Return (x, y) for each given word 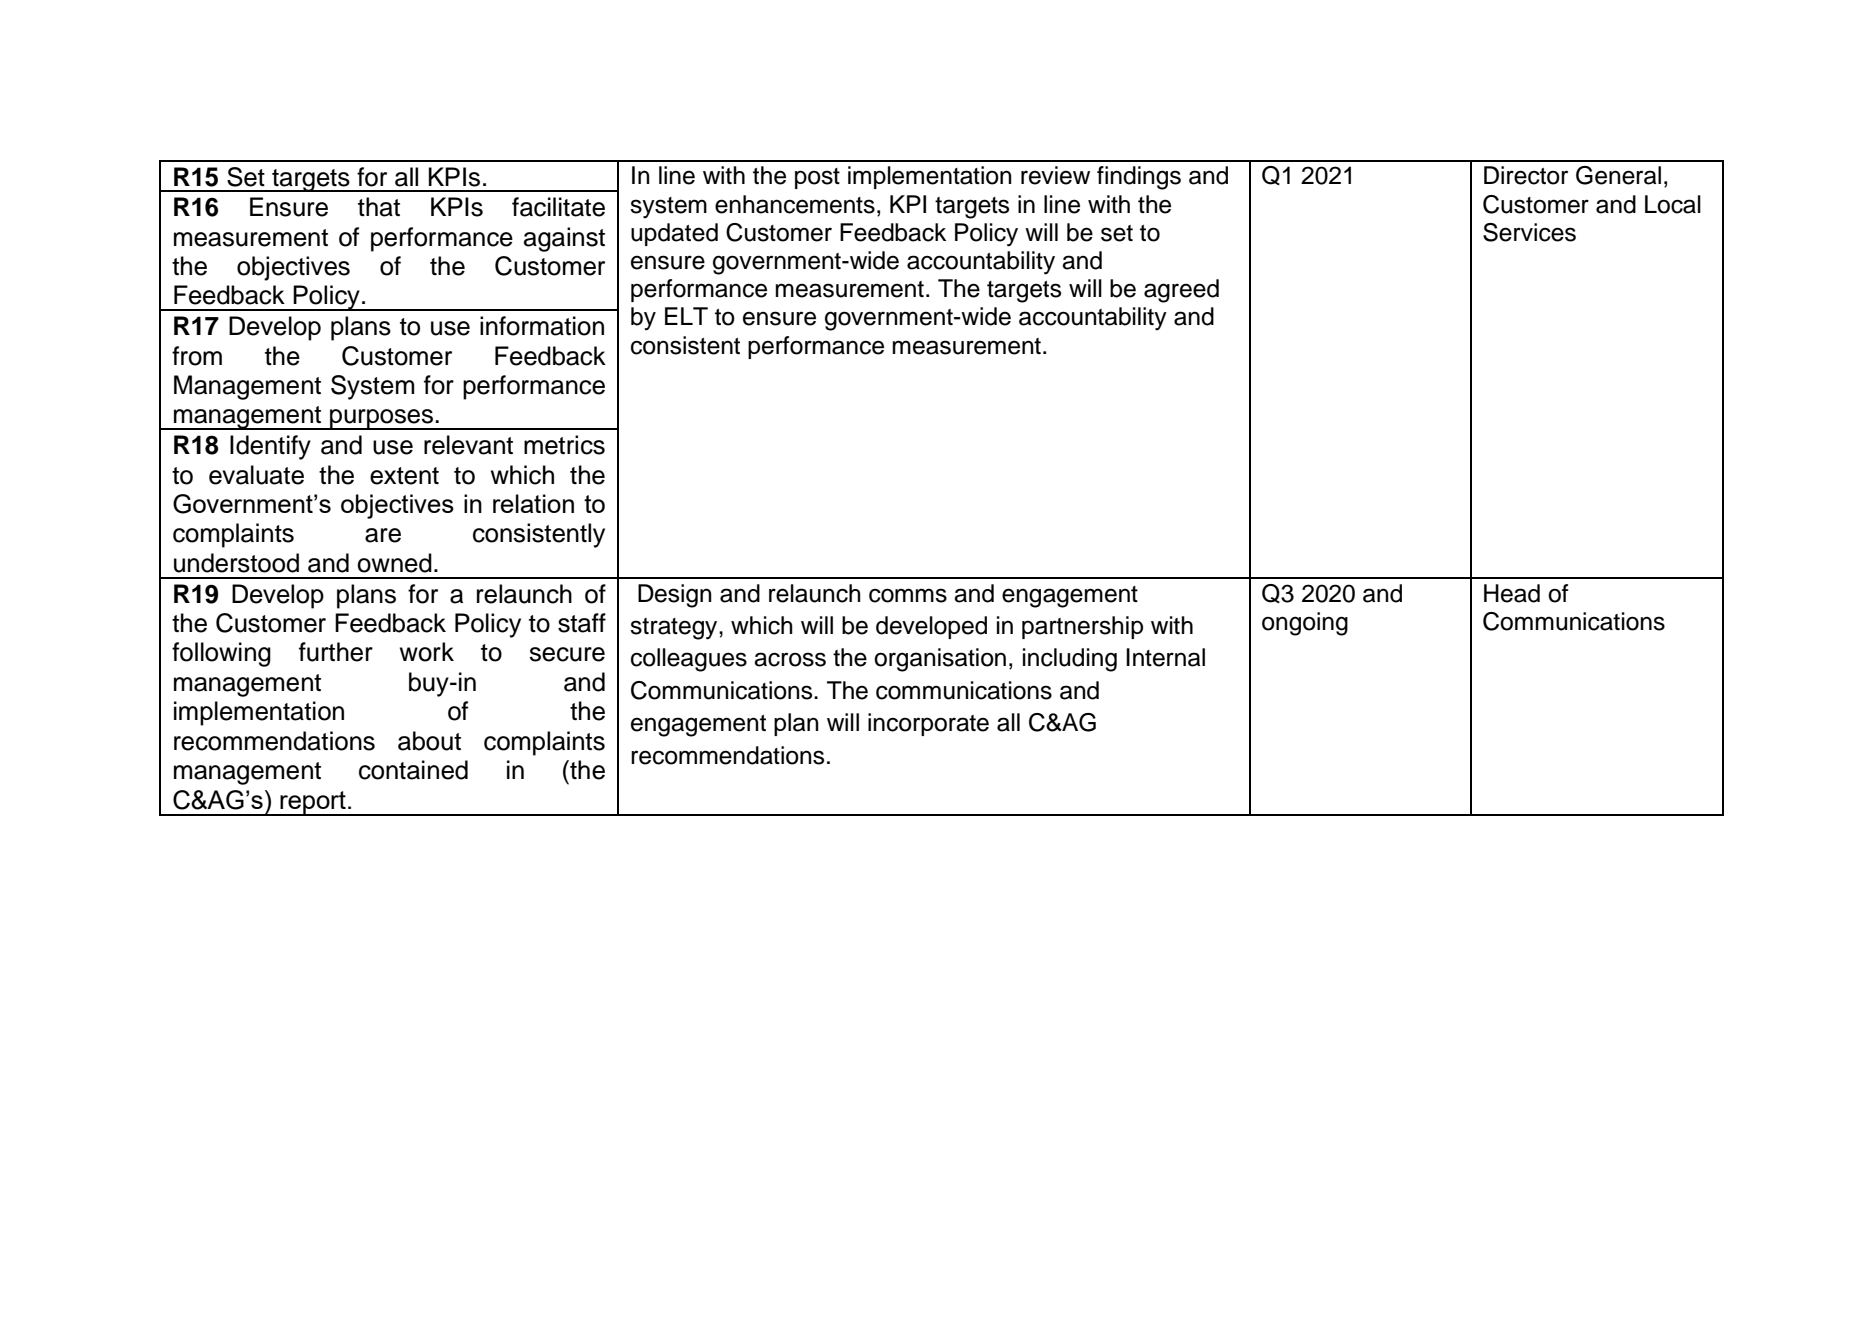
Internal (1165, 657)
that (379, 207)
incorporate (928, 724)
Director (1526, 175)
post (817, 178)
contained (413, 770)
